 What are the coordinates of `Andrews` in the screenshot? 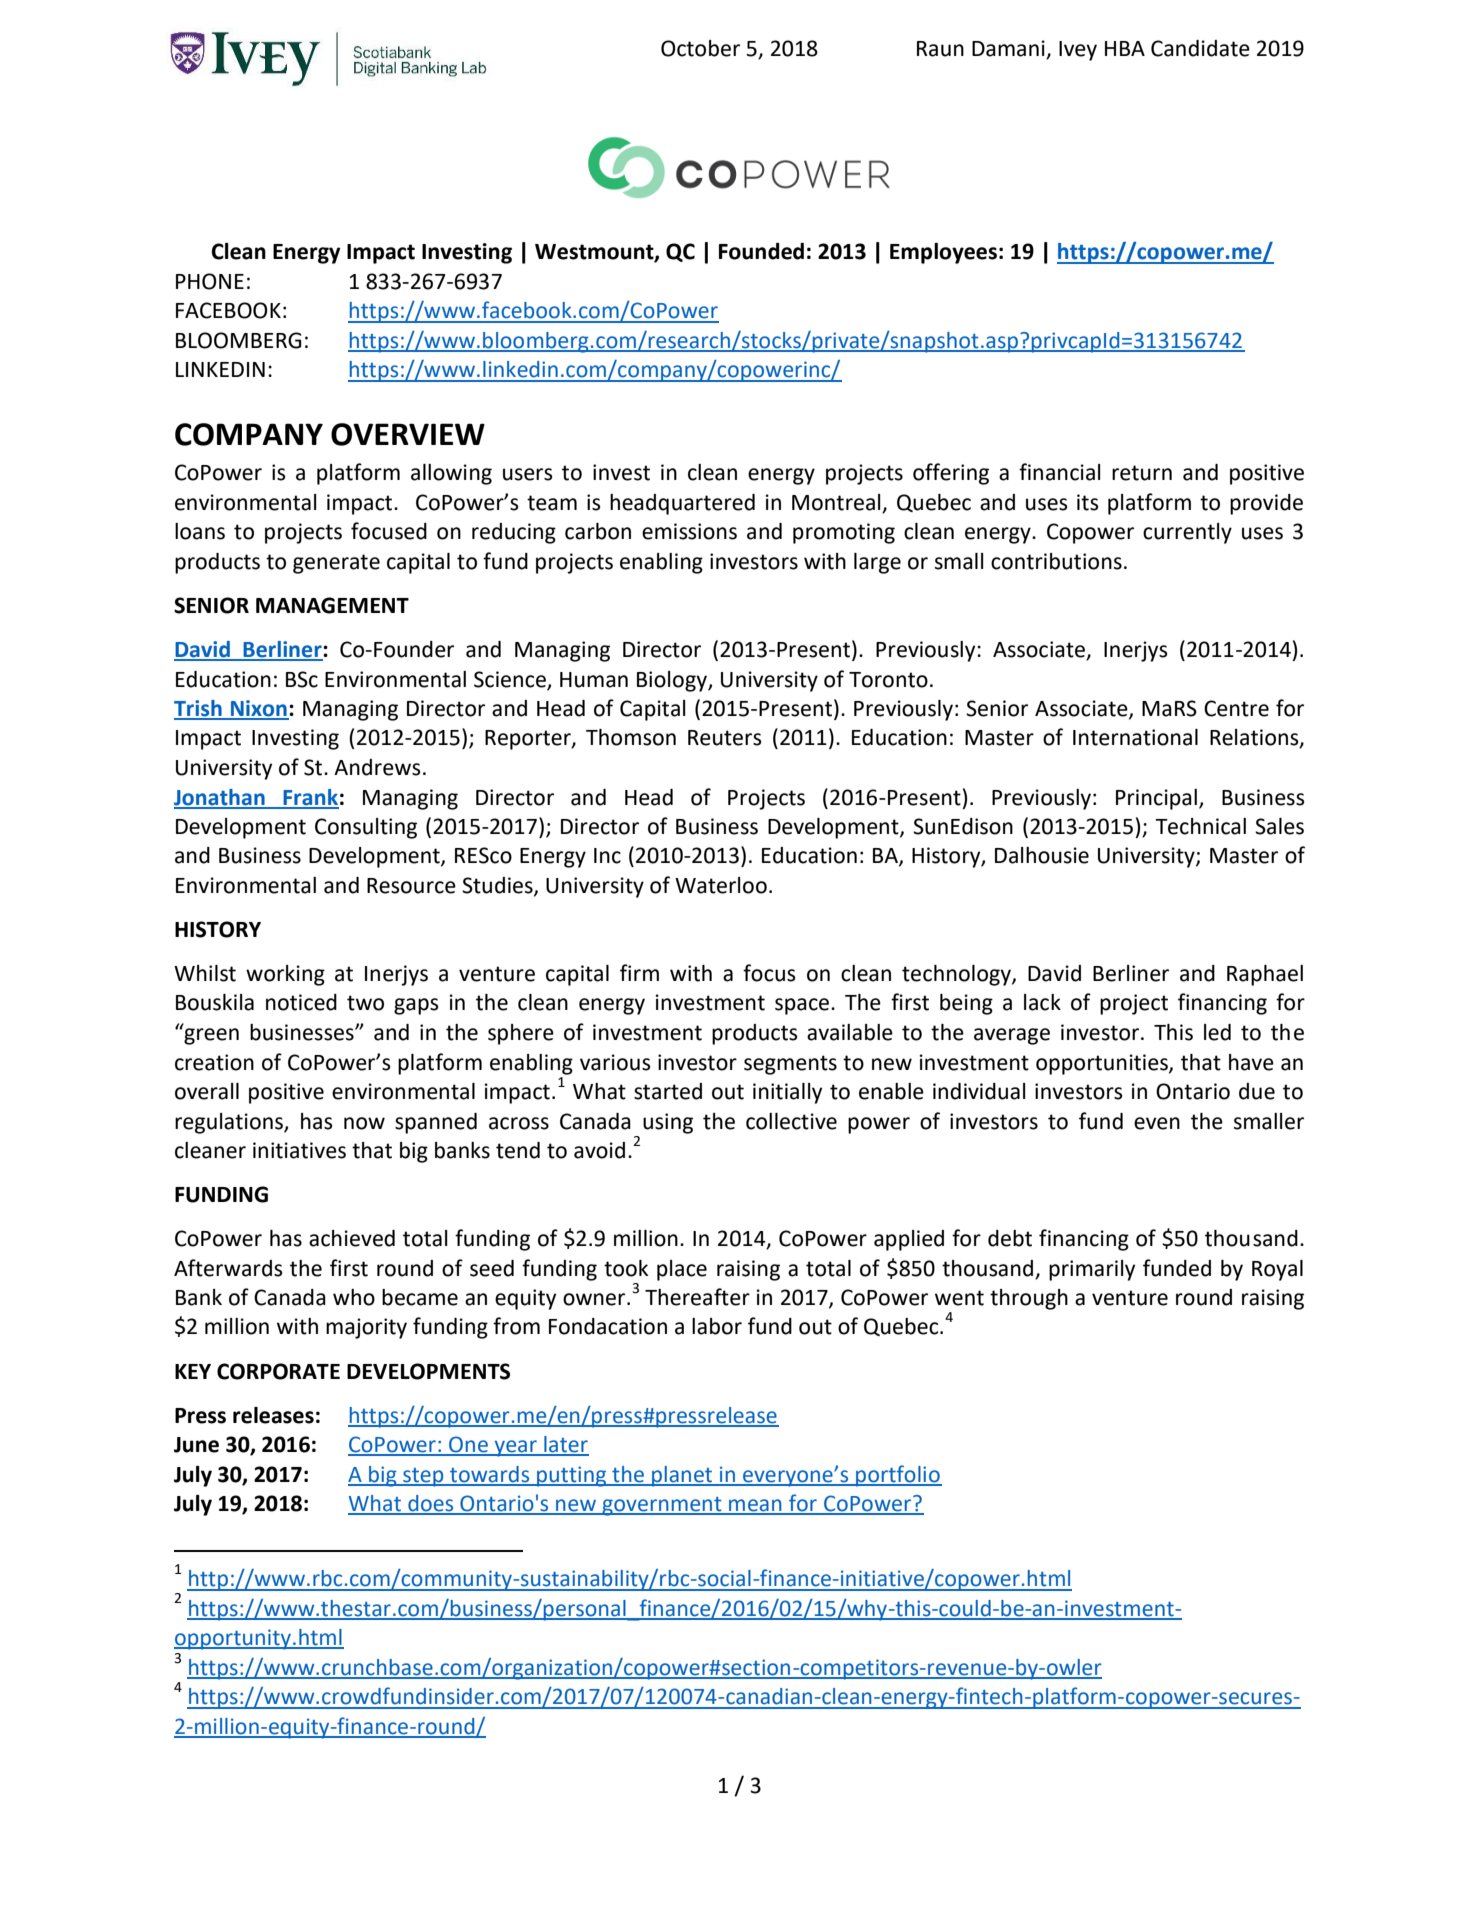 It's located at (377, 767).
